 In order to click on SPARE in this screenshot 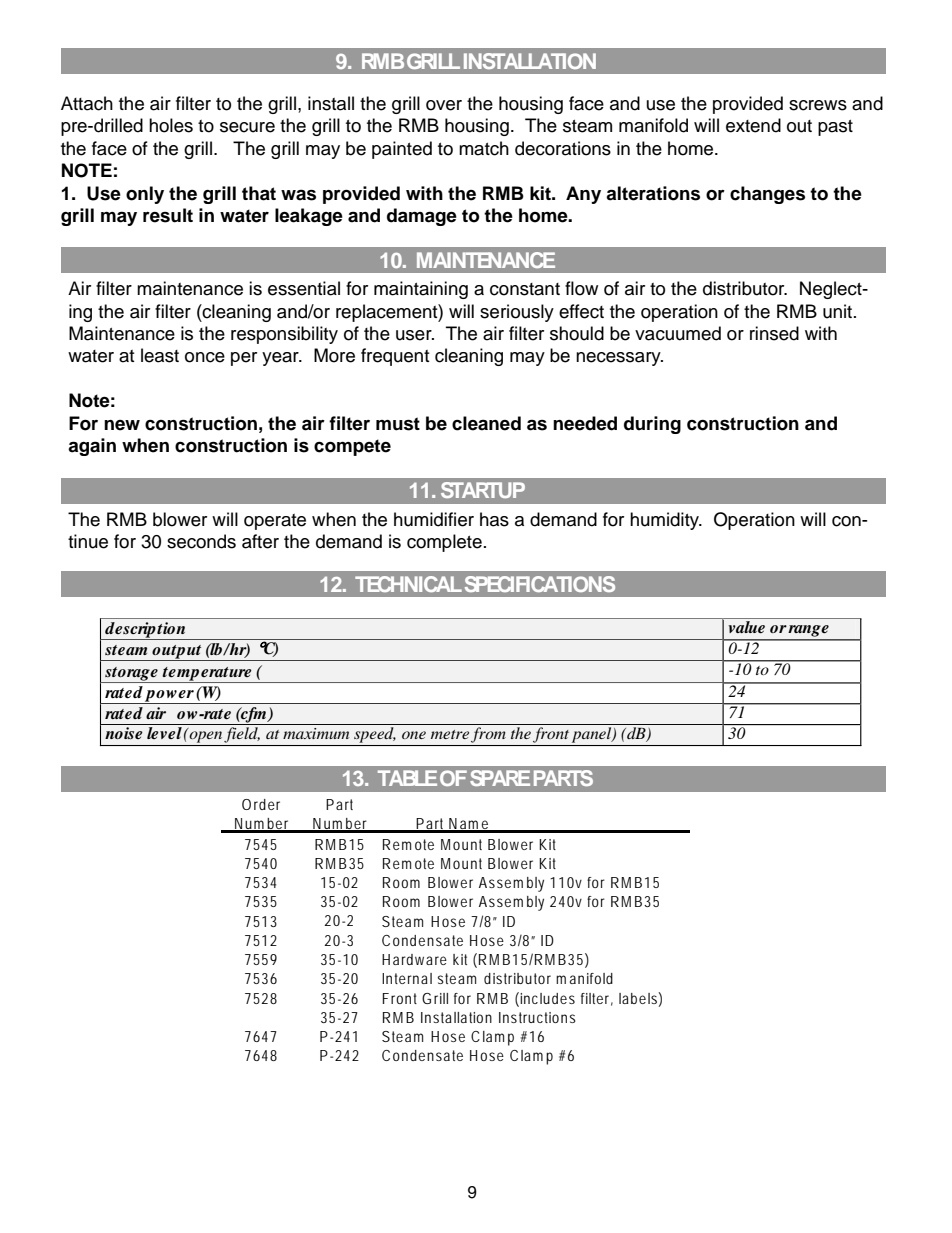, I will do `click(500, 778)`.
